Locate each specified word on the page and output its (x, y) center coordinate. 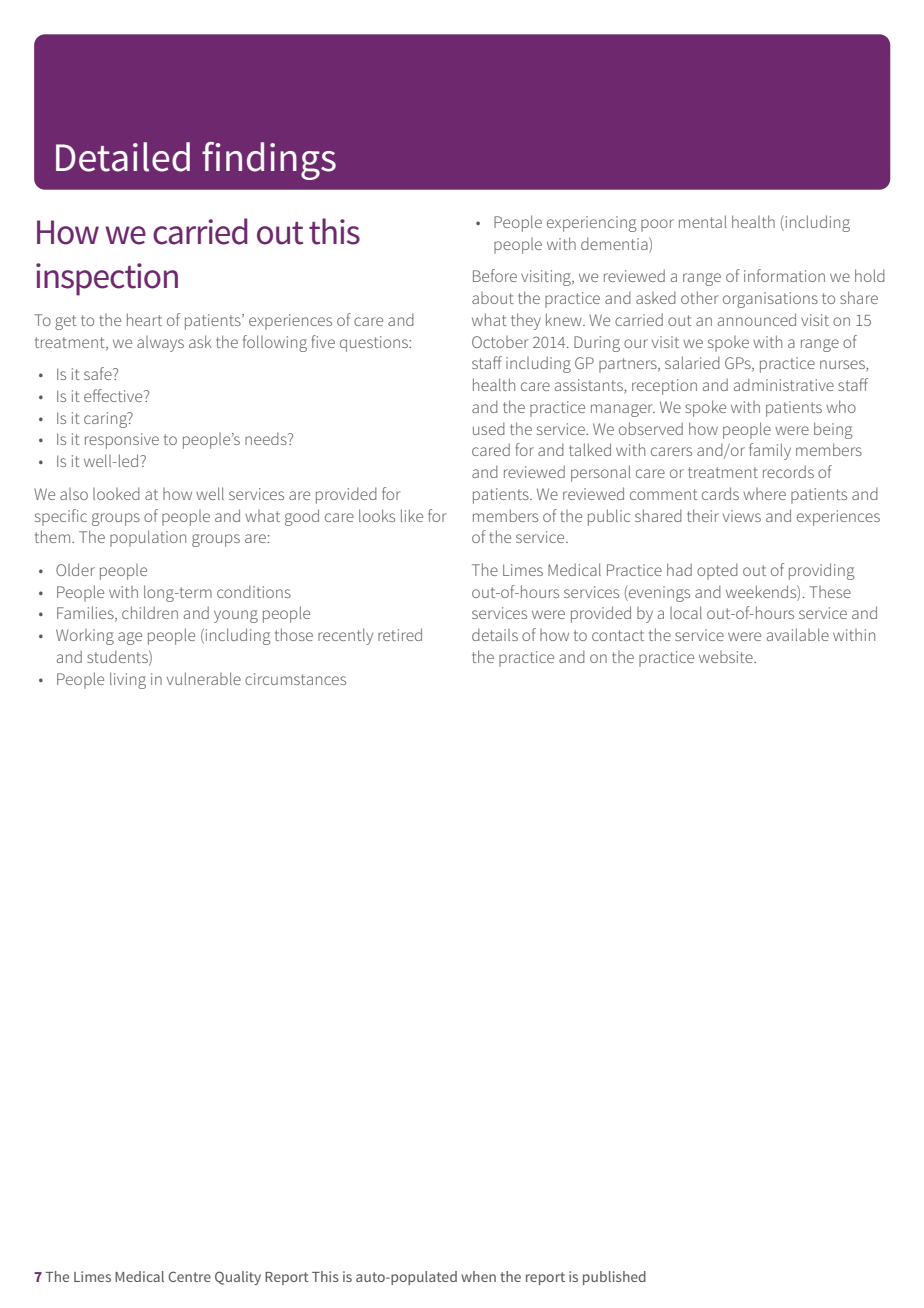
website (727, 657)
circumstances (295, 679)
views (742, 516)
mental (702, 221)
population (148, 538)
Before (495, 275)
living (128, 680)
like (412, 515)
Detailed (123, 157)
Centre (189, 1276)
